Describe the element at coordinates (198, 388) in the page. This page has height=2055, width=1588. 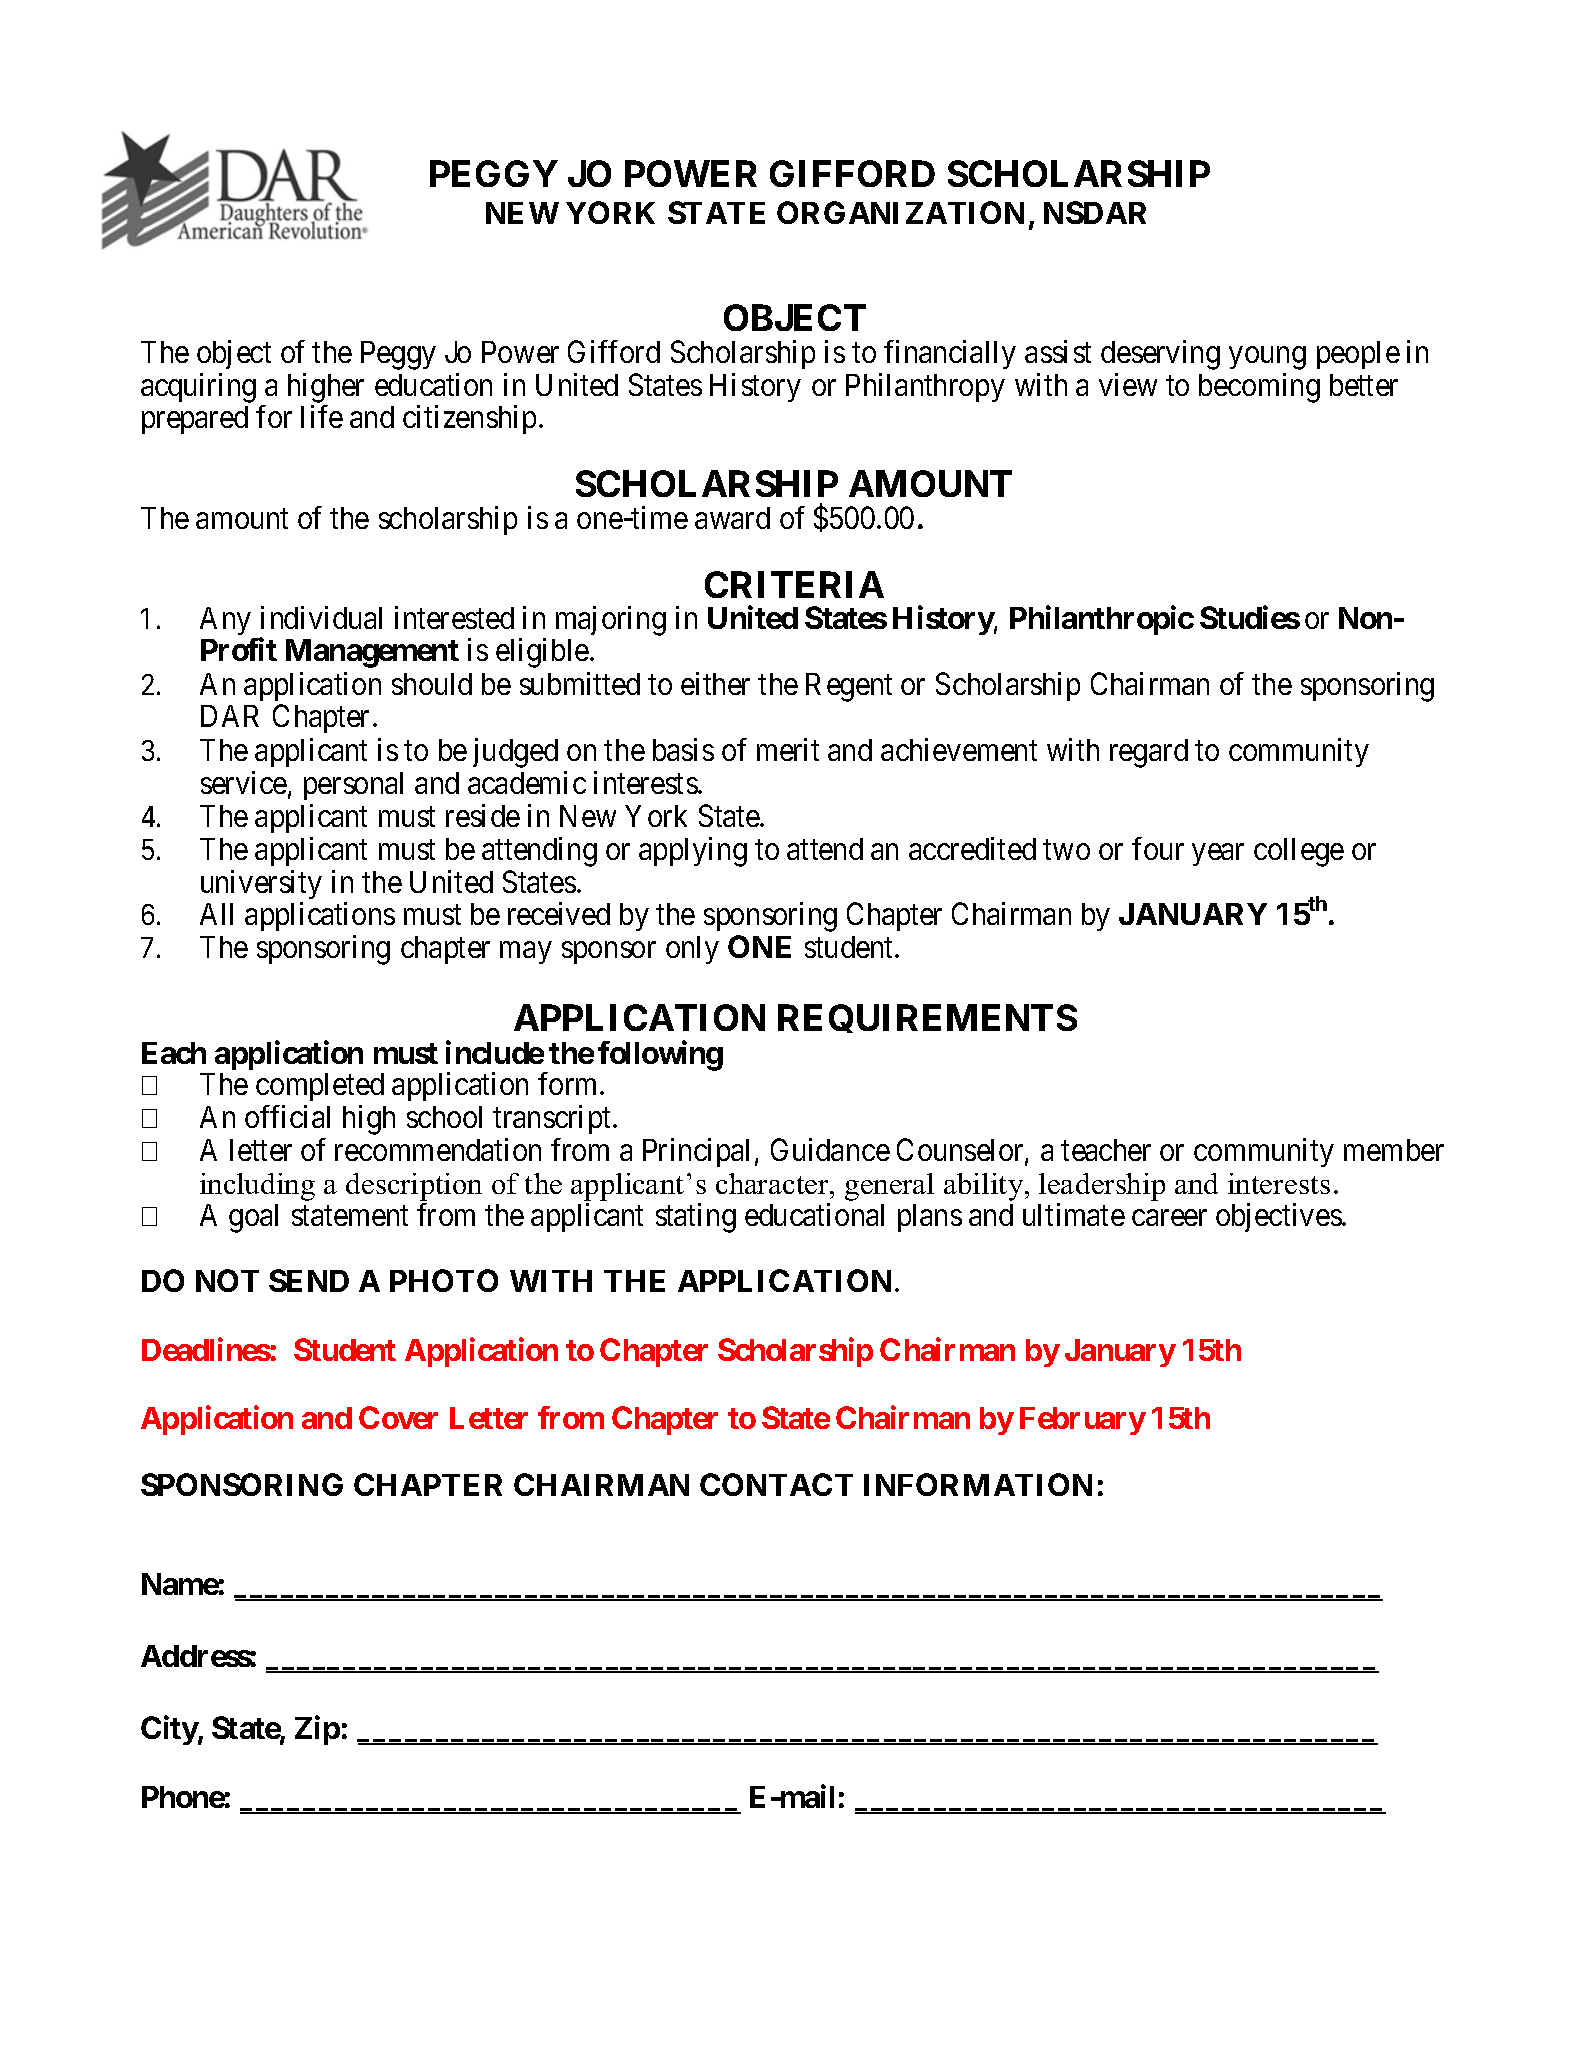
I see `acquiring` at that location.
